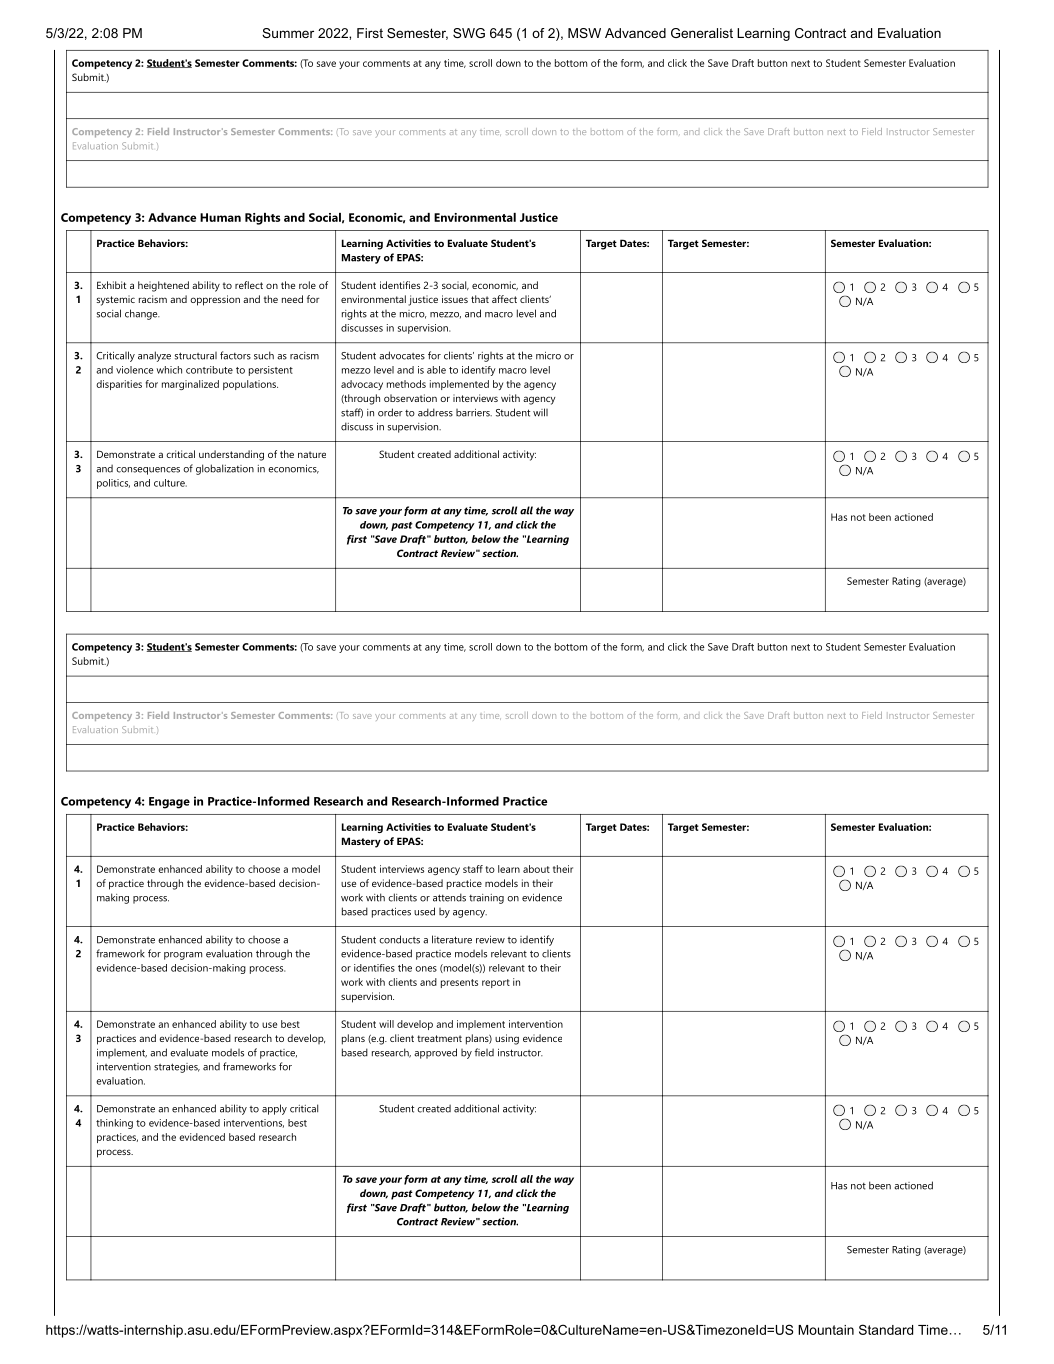 This page has height=1364, width=1054. What do you see at coordinates (469, 33) in the page?
I see `SWG` at bounding box center [469, 33].
